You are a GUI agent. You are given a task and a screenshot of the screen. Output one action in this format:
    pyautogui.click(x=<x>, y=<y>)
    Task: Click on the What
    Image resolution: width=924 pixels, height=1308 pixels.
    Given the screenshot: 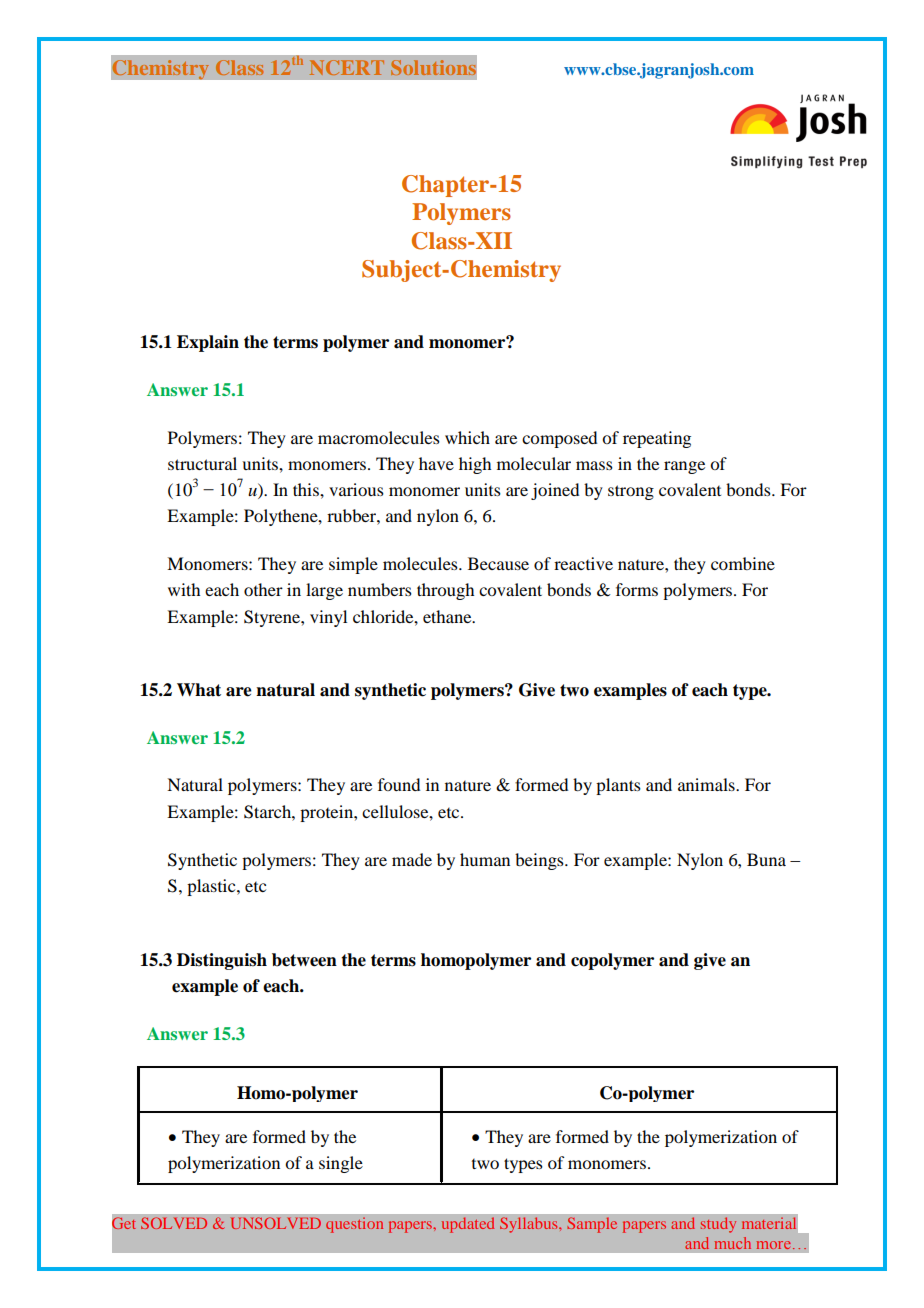 What is the action you would take?
    pyautogui.click(x=199, y=690)
